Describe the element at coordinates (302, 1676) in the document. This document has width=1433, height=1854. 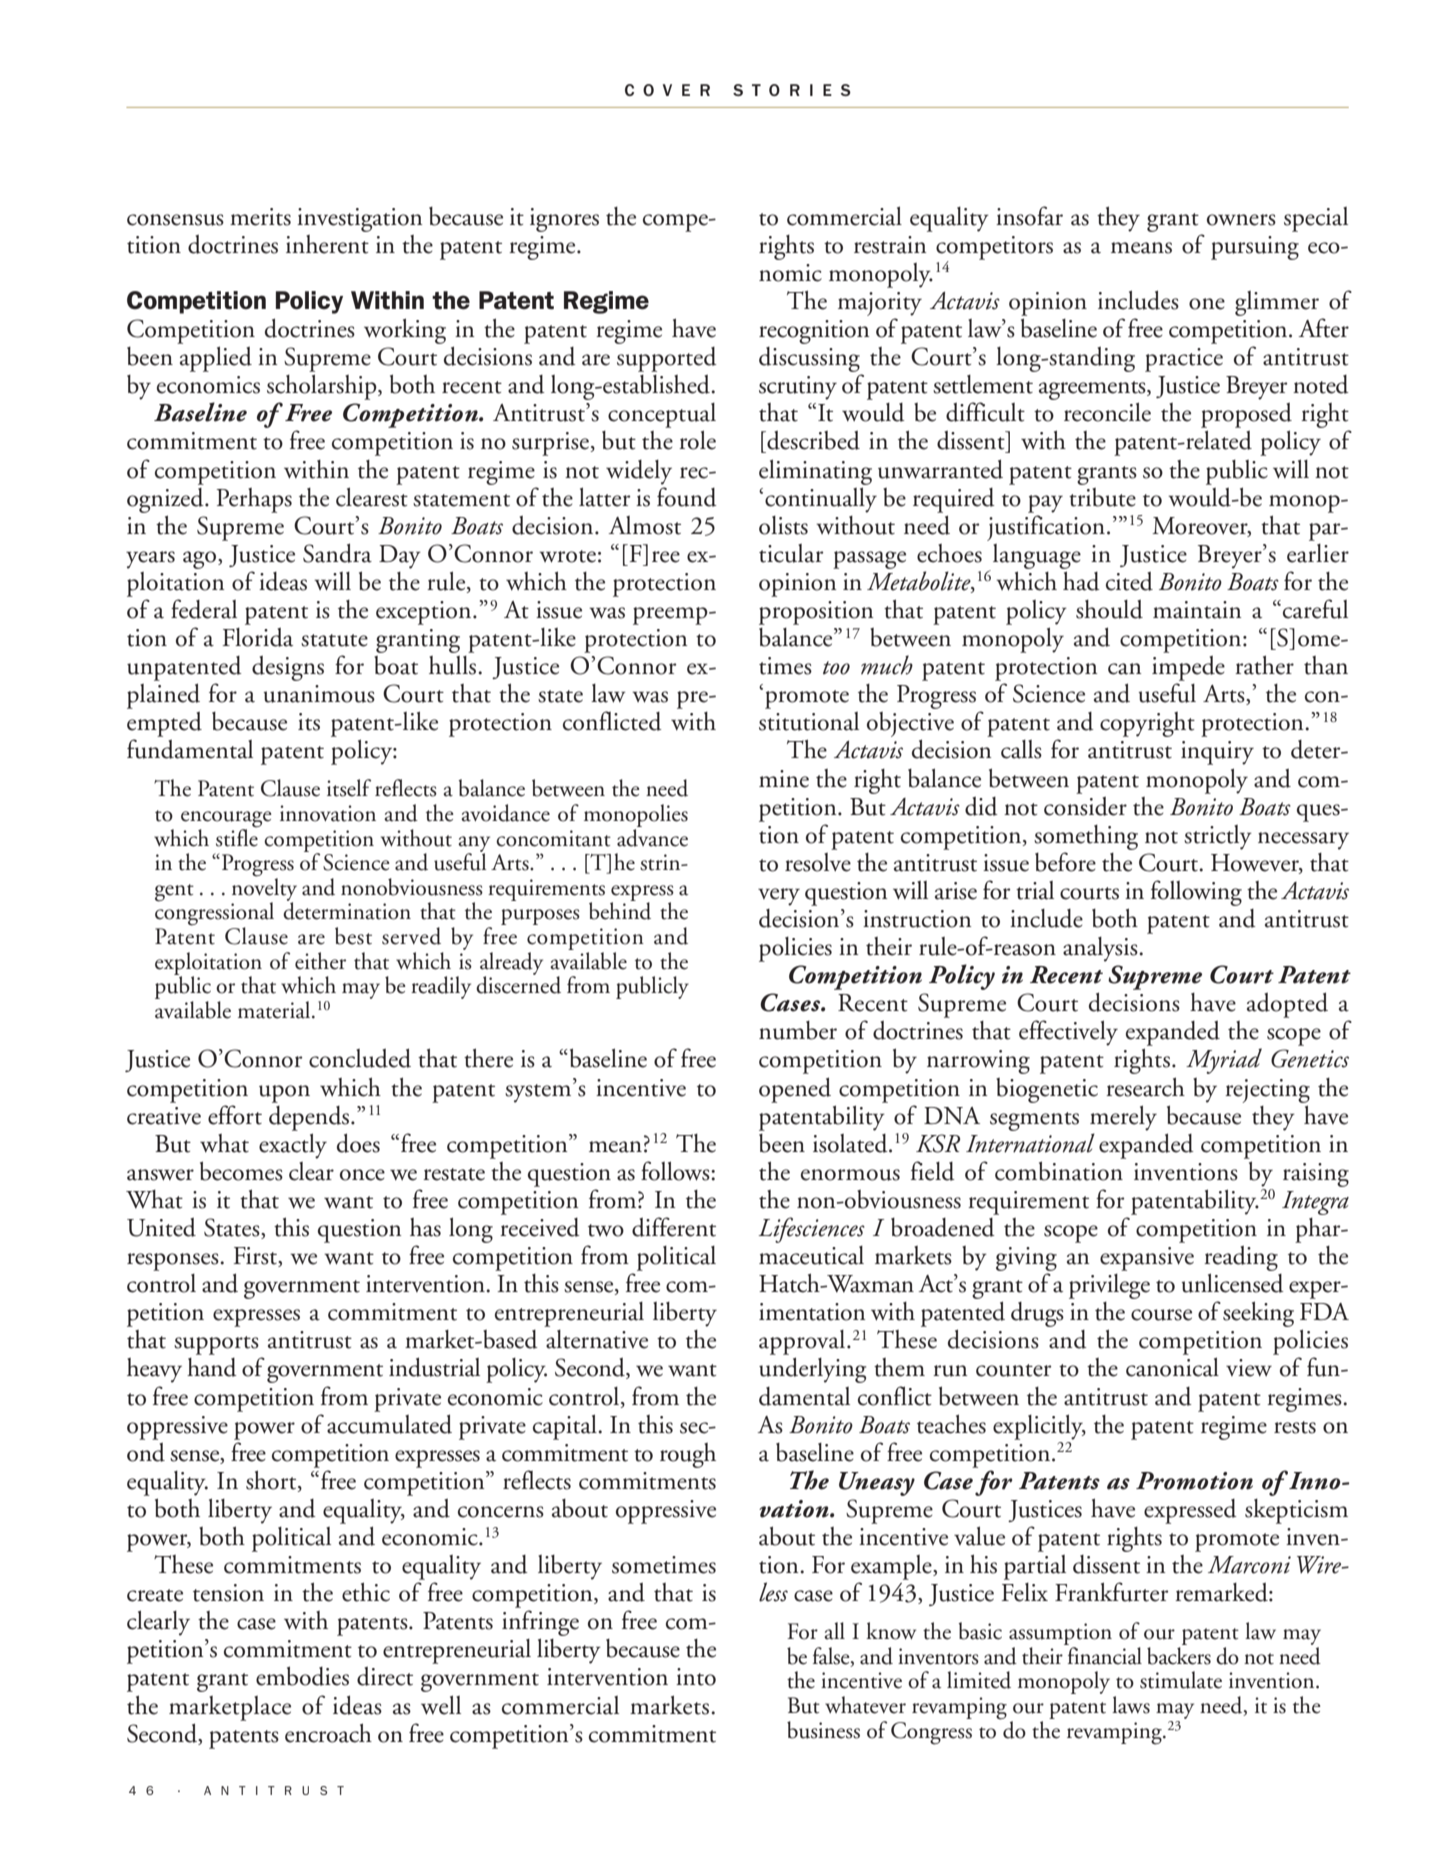
I see `embodies` at that location.
